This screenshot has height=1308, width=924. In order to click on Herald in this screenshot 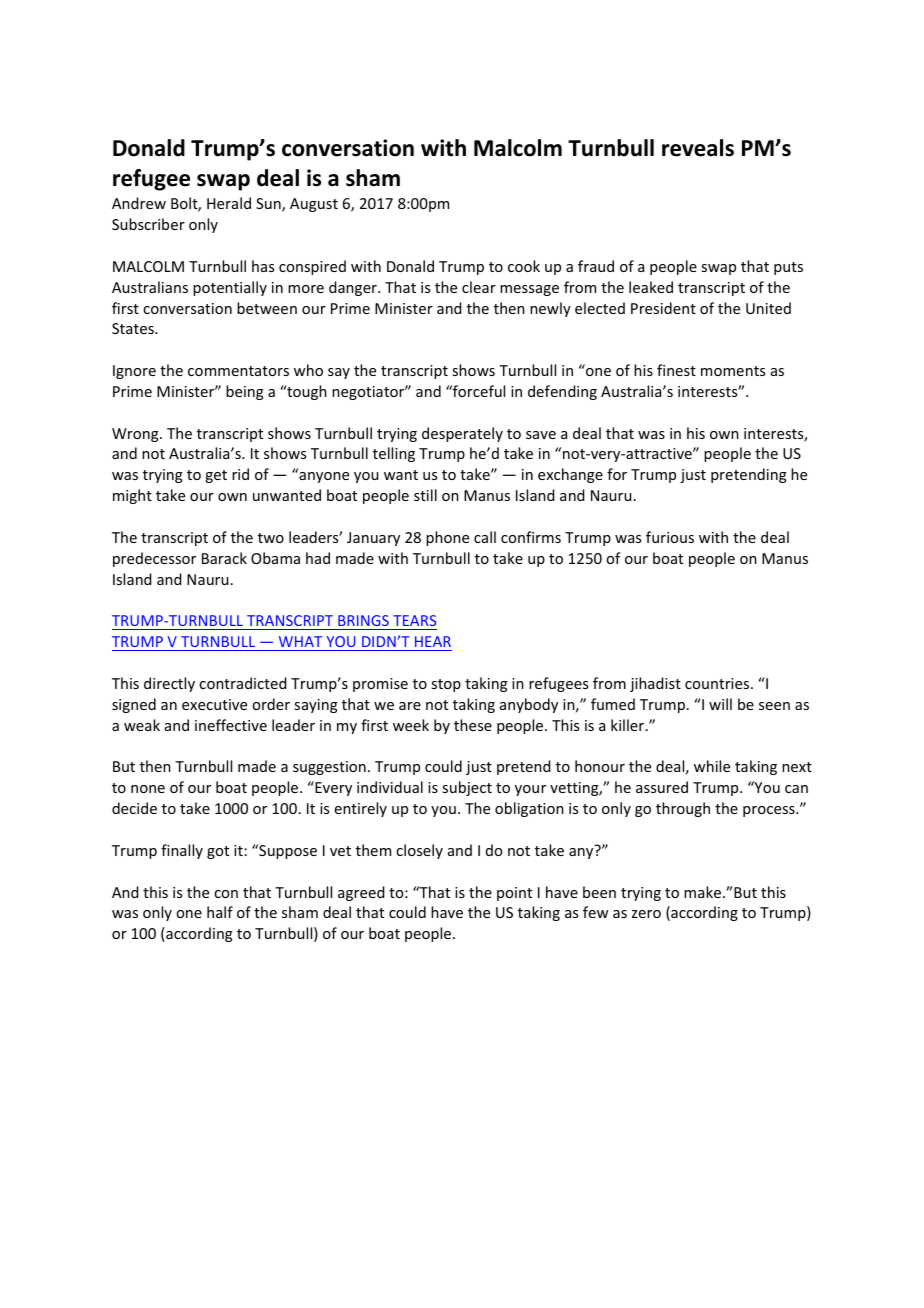, I will do `click(229, 203)`.
